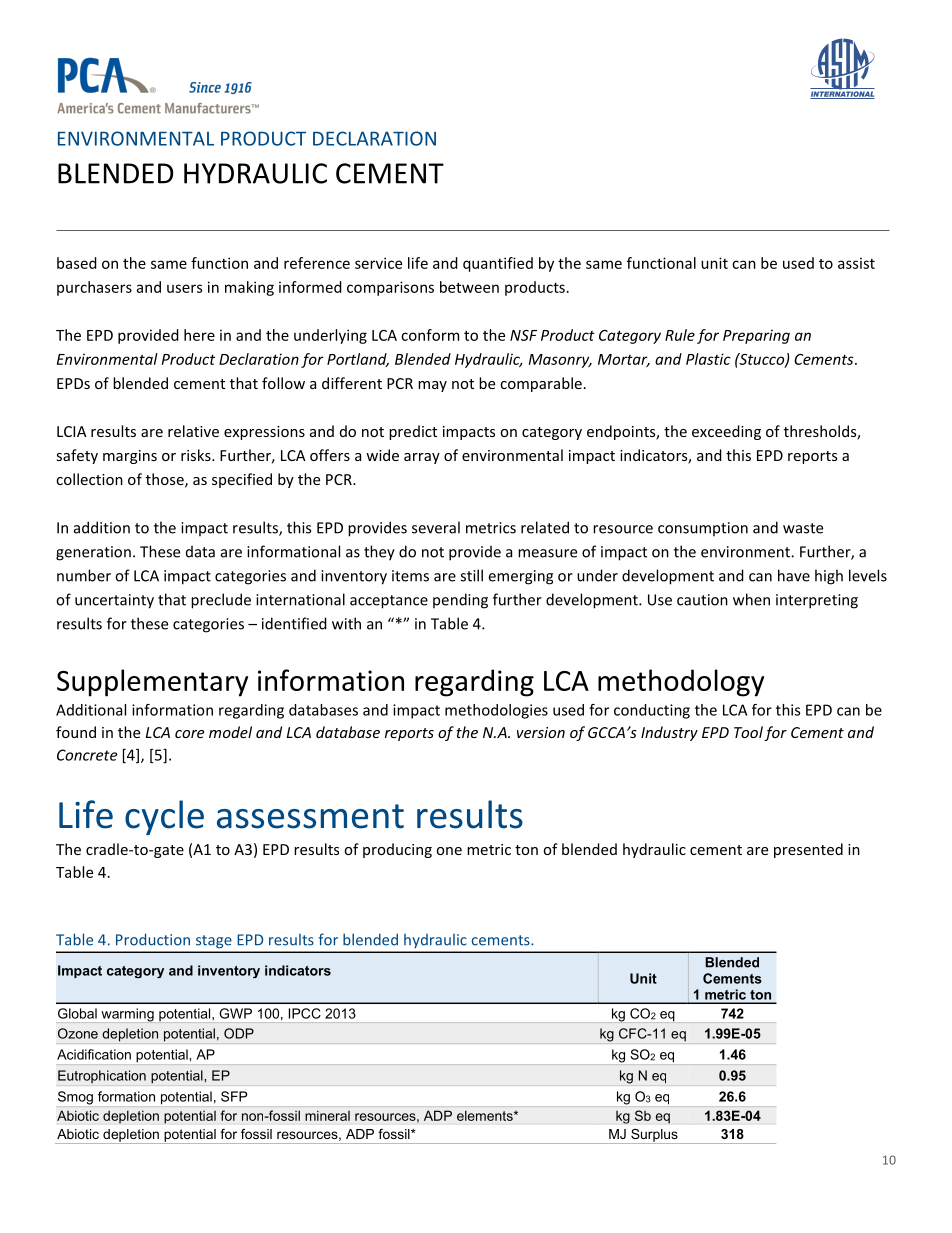 Image resolution: width=952 pixels, height=1233 pixels. I want to click on Preparing, so click(756, 336).
